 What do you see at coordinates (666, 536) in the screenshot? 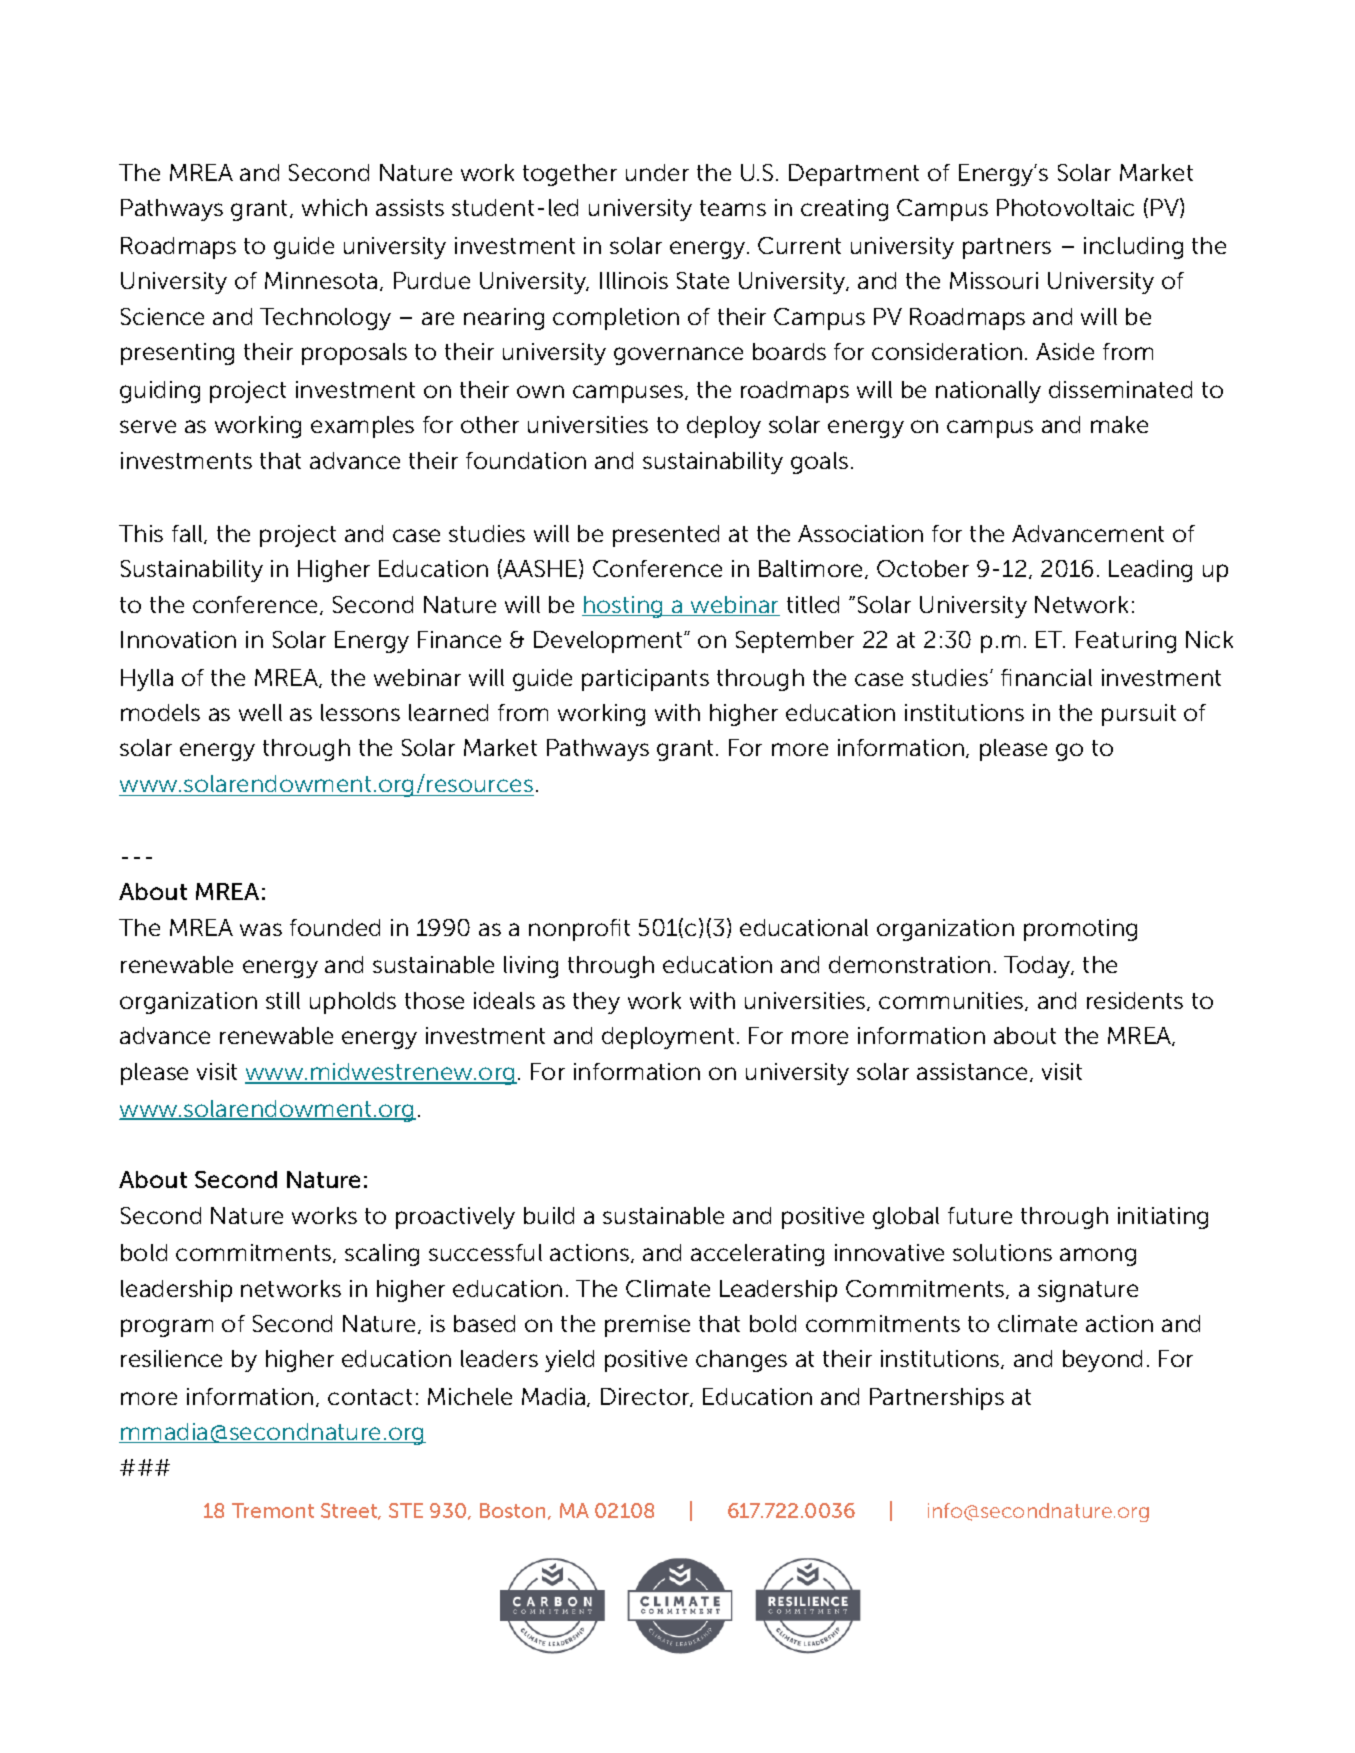
I see `presented` at bounding box center [666, 536].
